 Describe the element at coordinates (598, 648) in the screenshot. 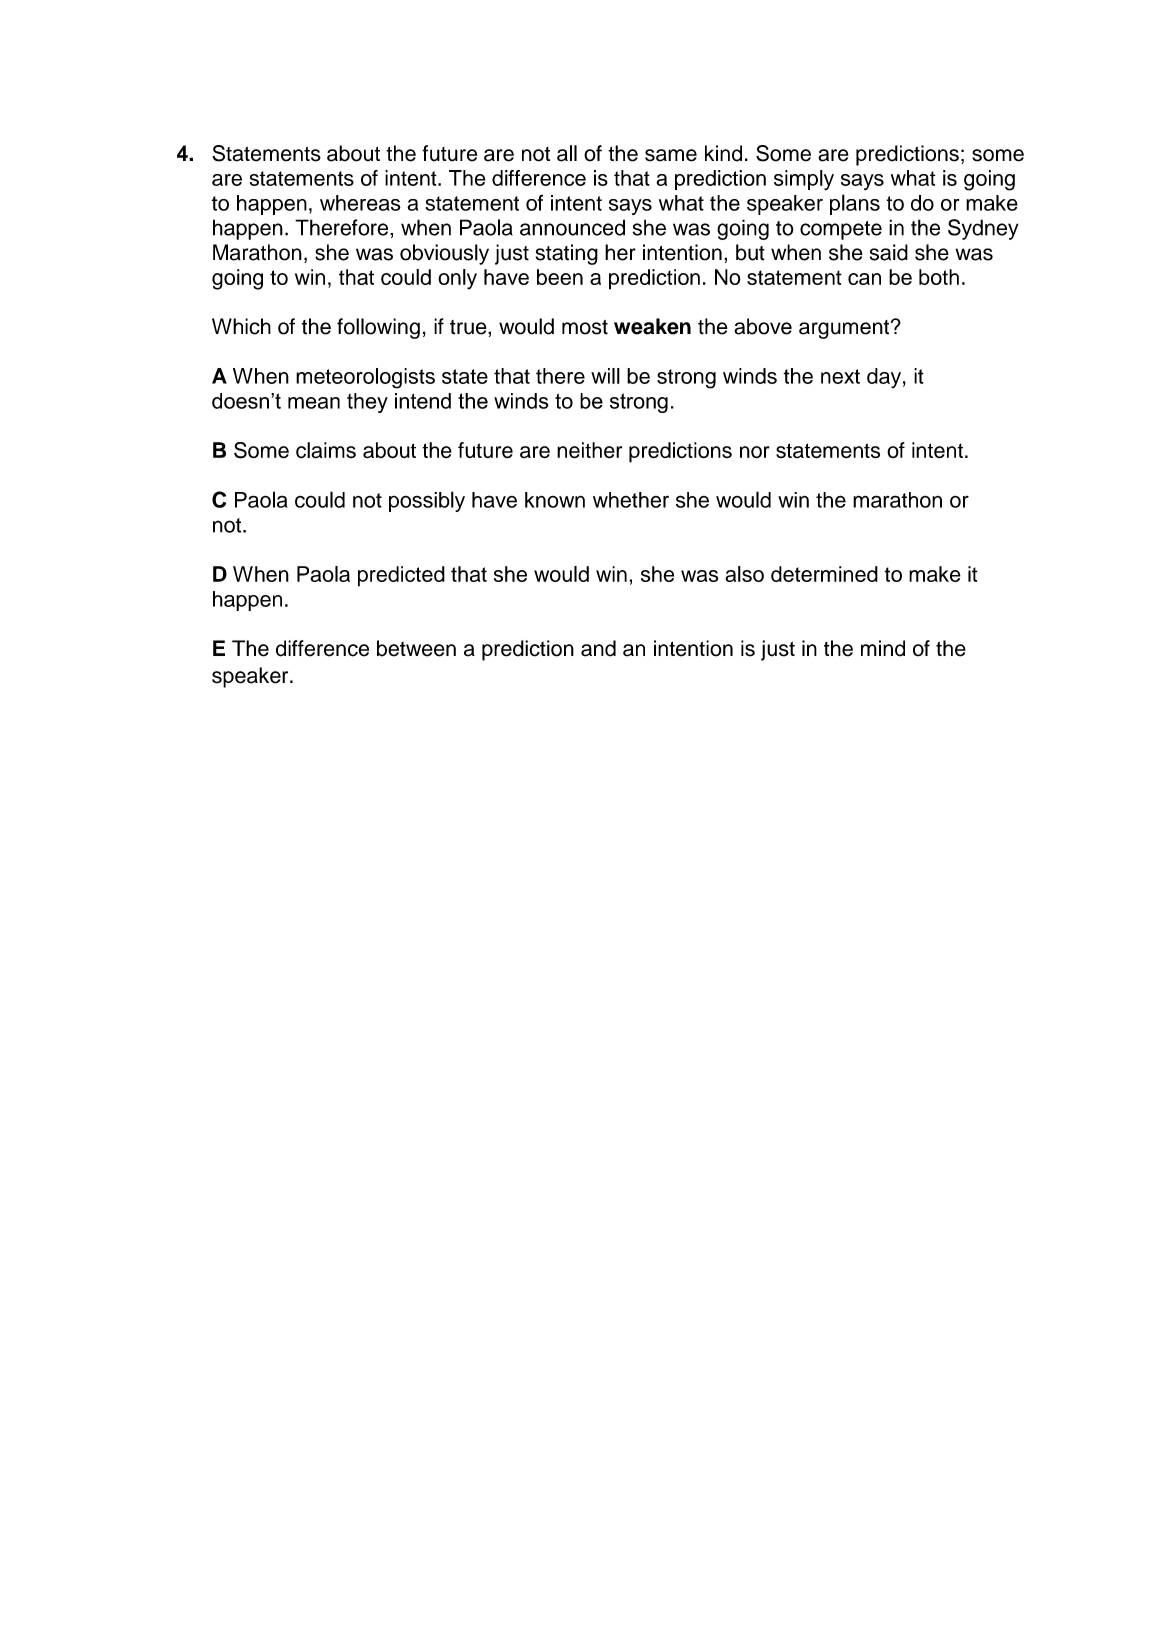

I see `and` at that location.
